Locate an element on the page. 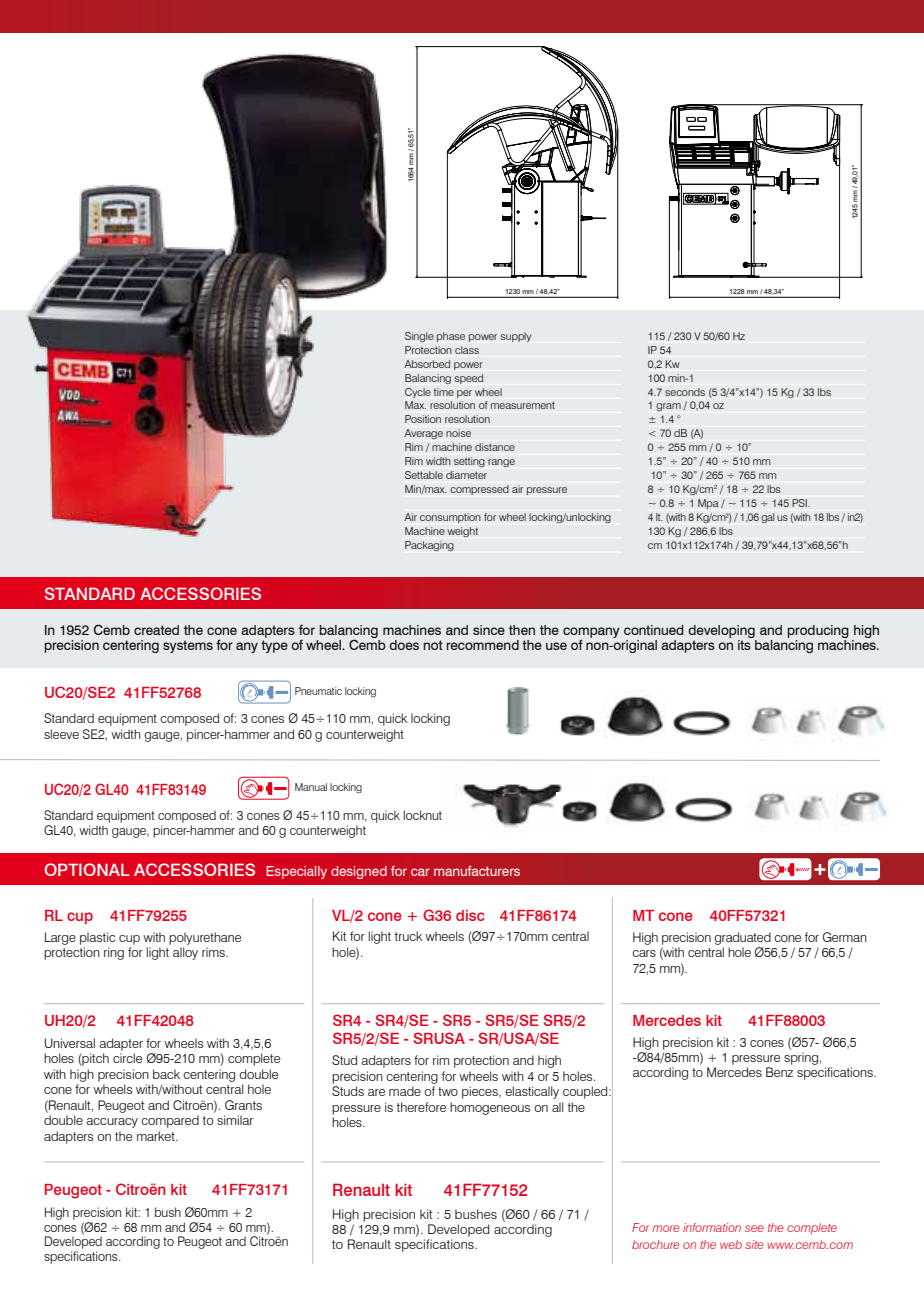  Absorbed is located at coordinates (427, 364).
